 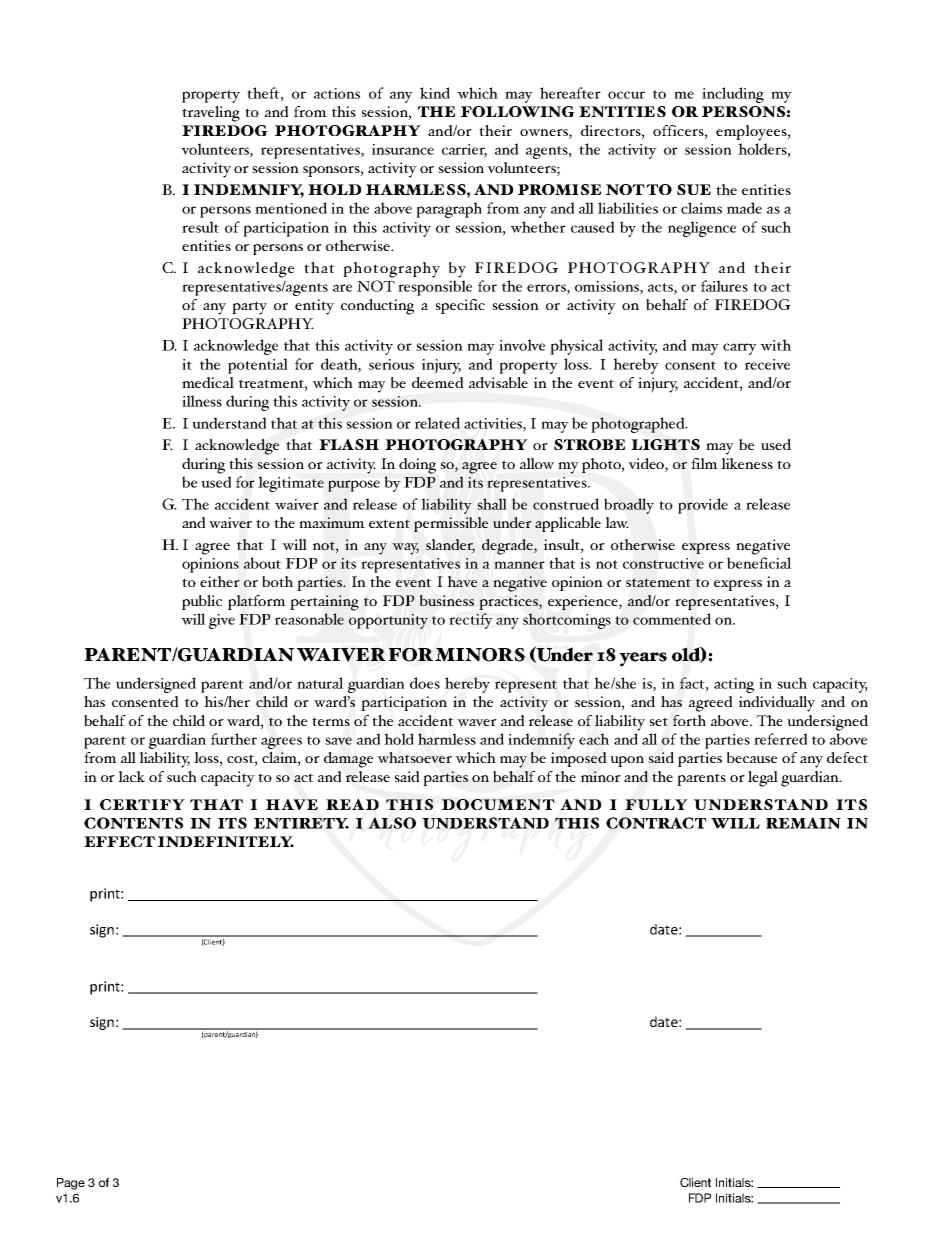 I want to click on ALSO, so click(x=392, y=823).
